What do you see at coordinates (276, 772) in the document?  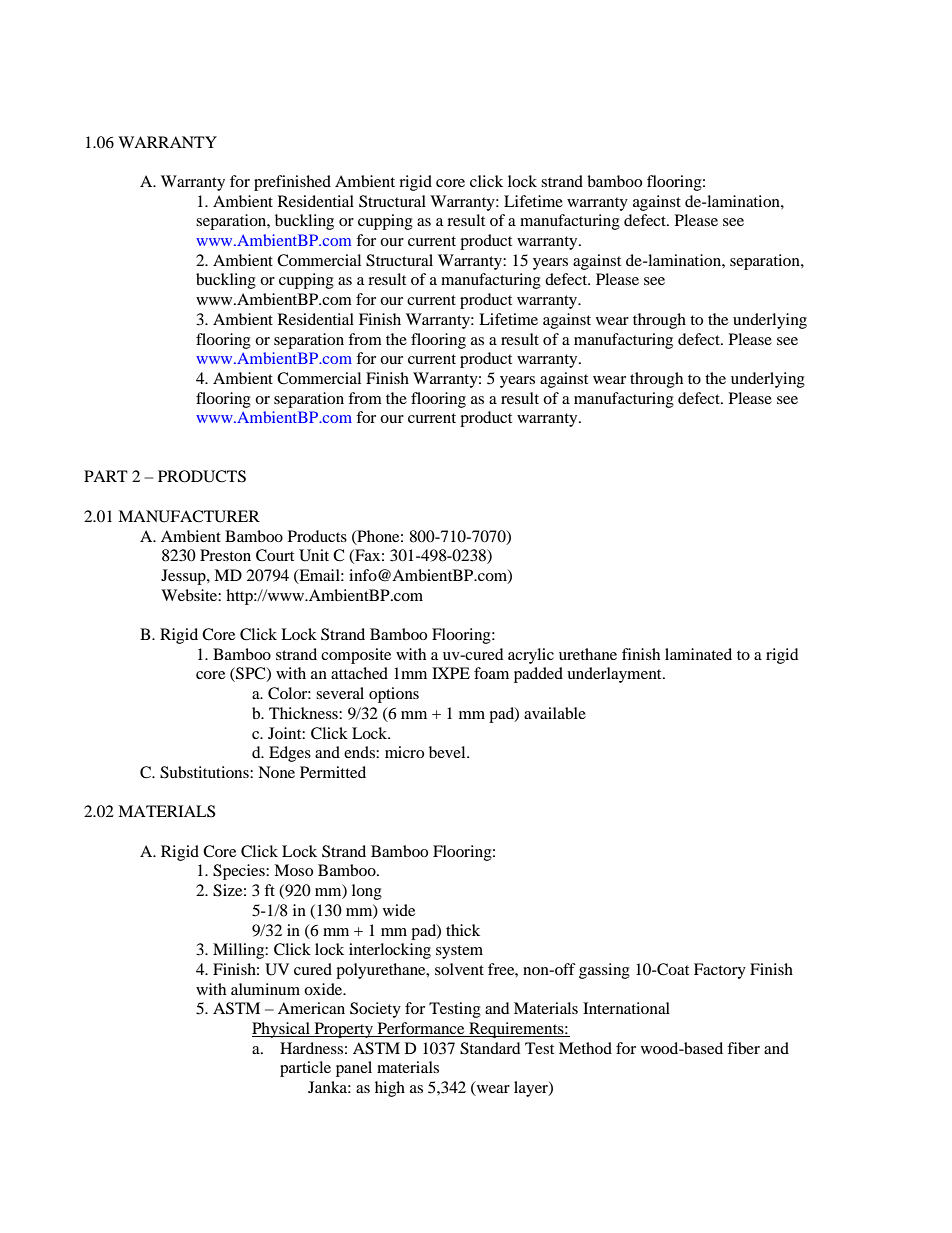 I see `None` at bounding box center [276, 772].
